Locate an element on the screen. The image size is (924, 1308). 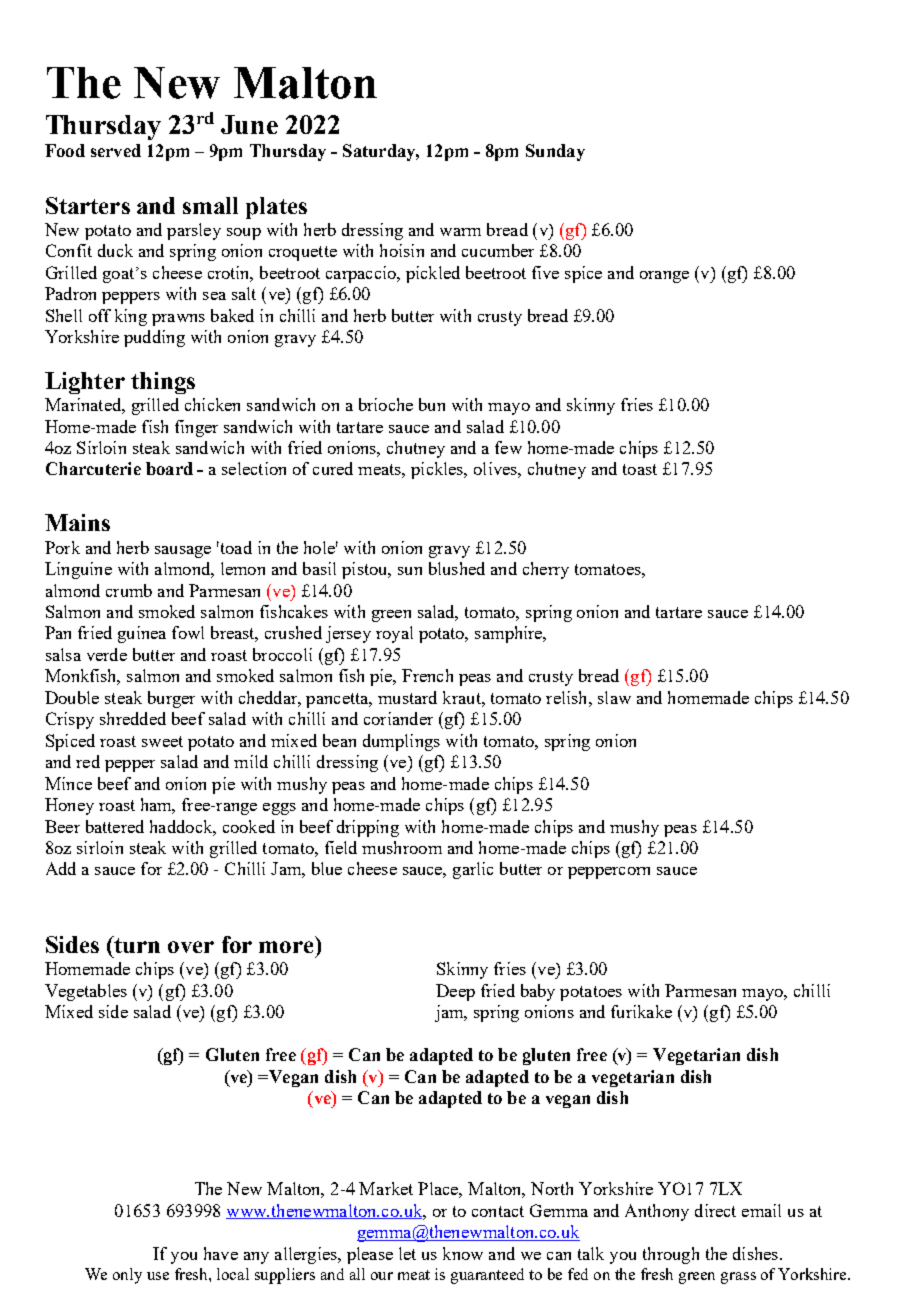
slaw is located at coordinates (614, 697).
